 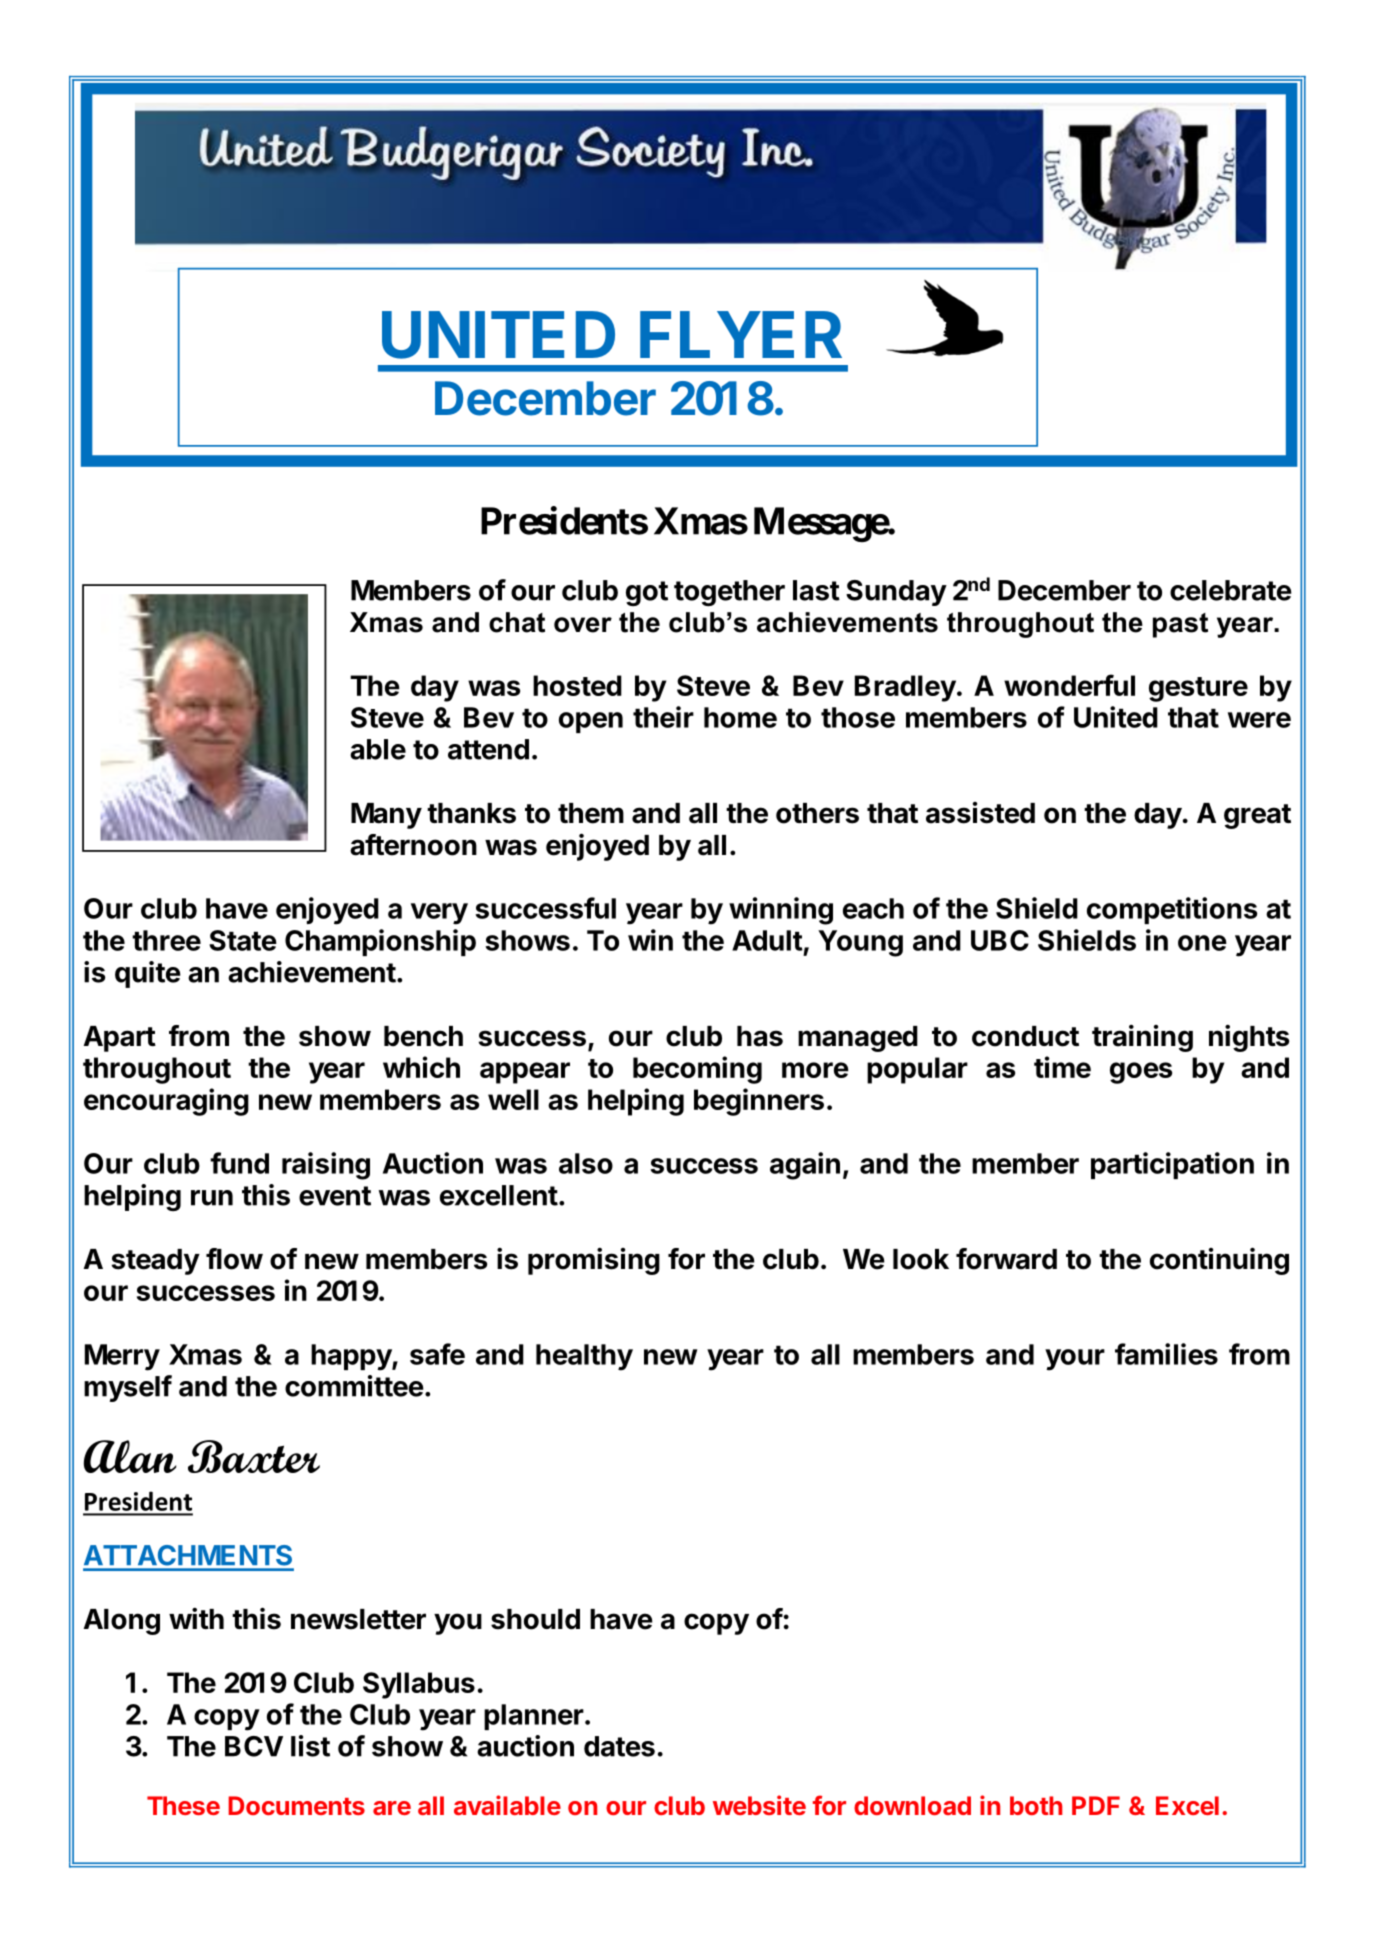 What do you see at coordinates (1172, 910) in the image?
I see `competitions` at bounding box center [1172, 910].
